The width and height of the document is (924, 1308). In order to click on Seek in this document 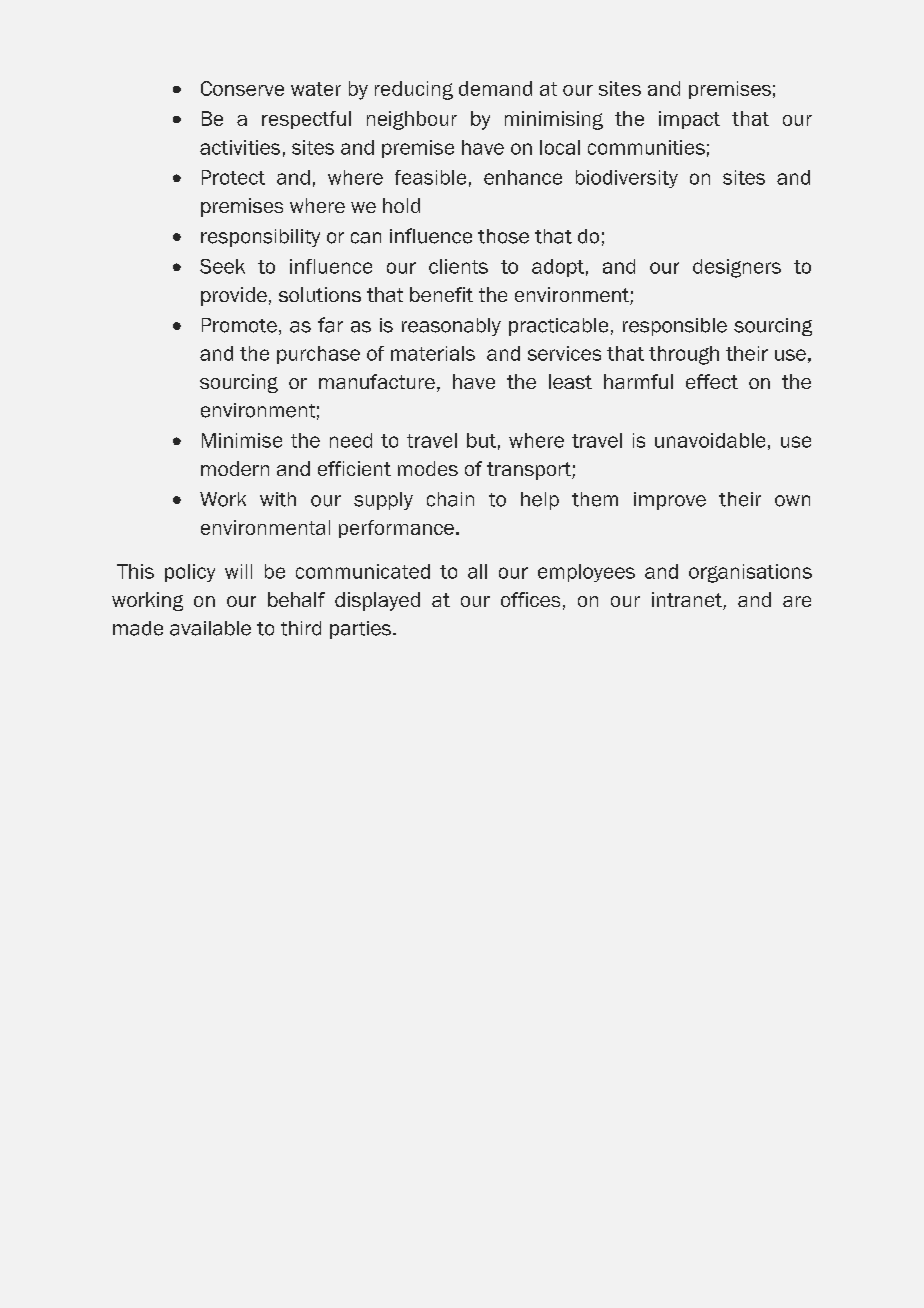, I will do `click(222, 266)`.
